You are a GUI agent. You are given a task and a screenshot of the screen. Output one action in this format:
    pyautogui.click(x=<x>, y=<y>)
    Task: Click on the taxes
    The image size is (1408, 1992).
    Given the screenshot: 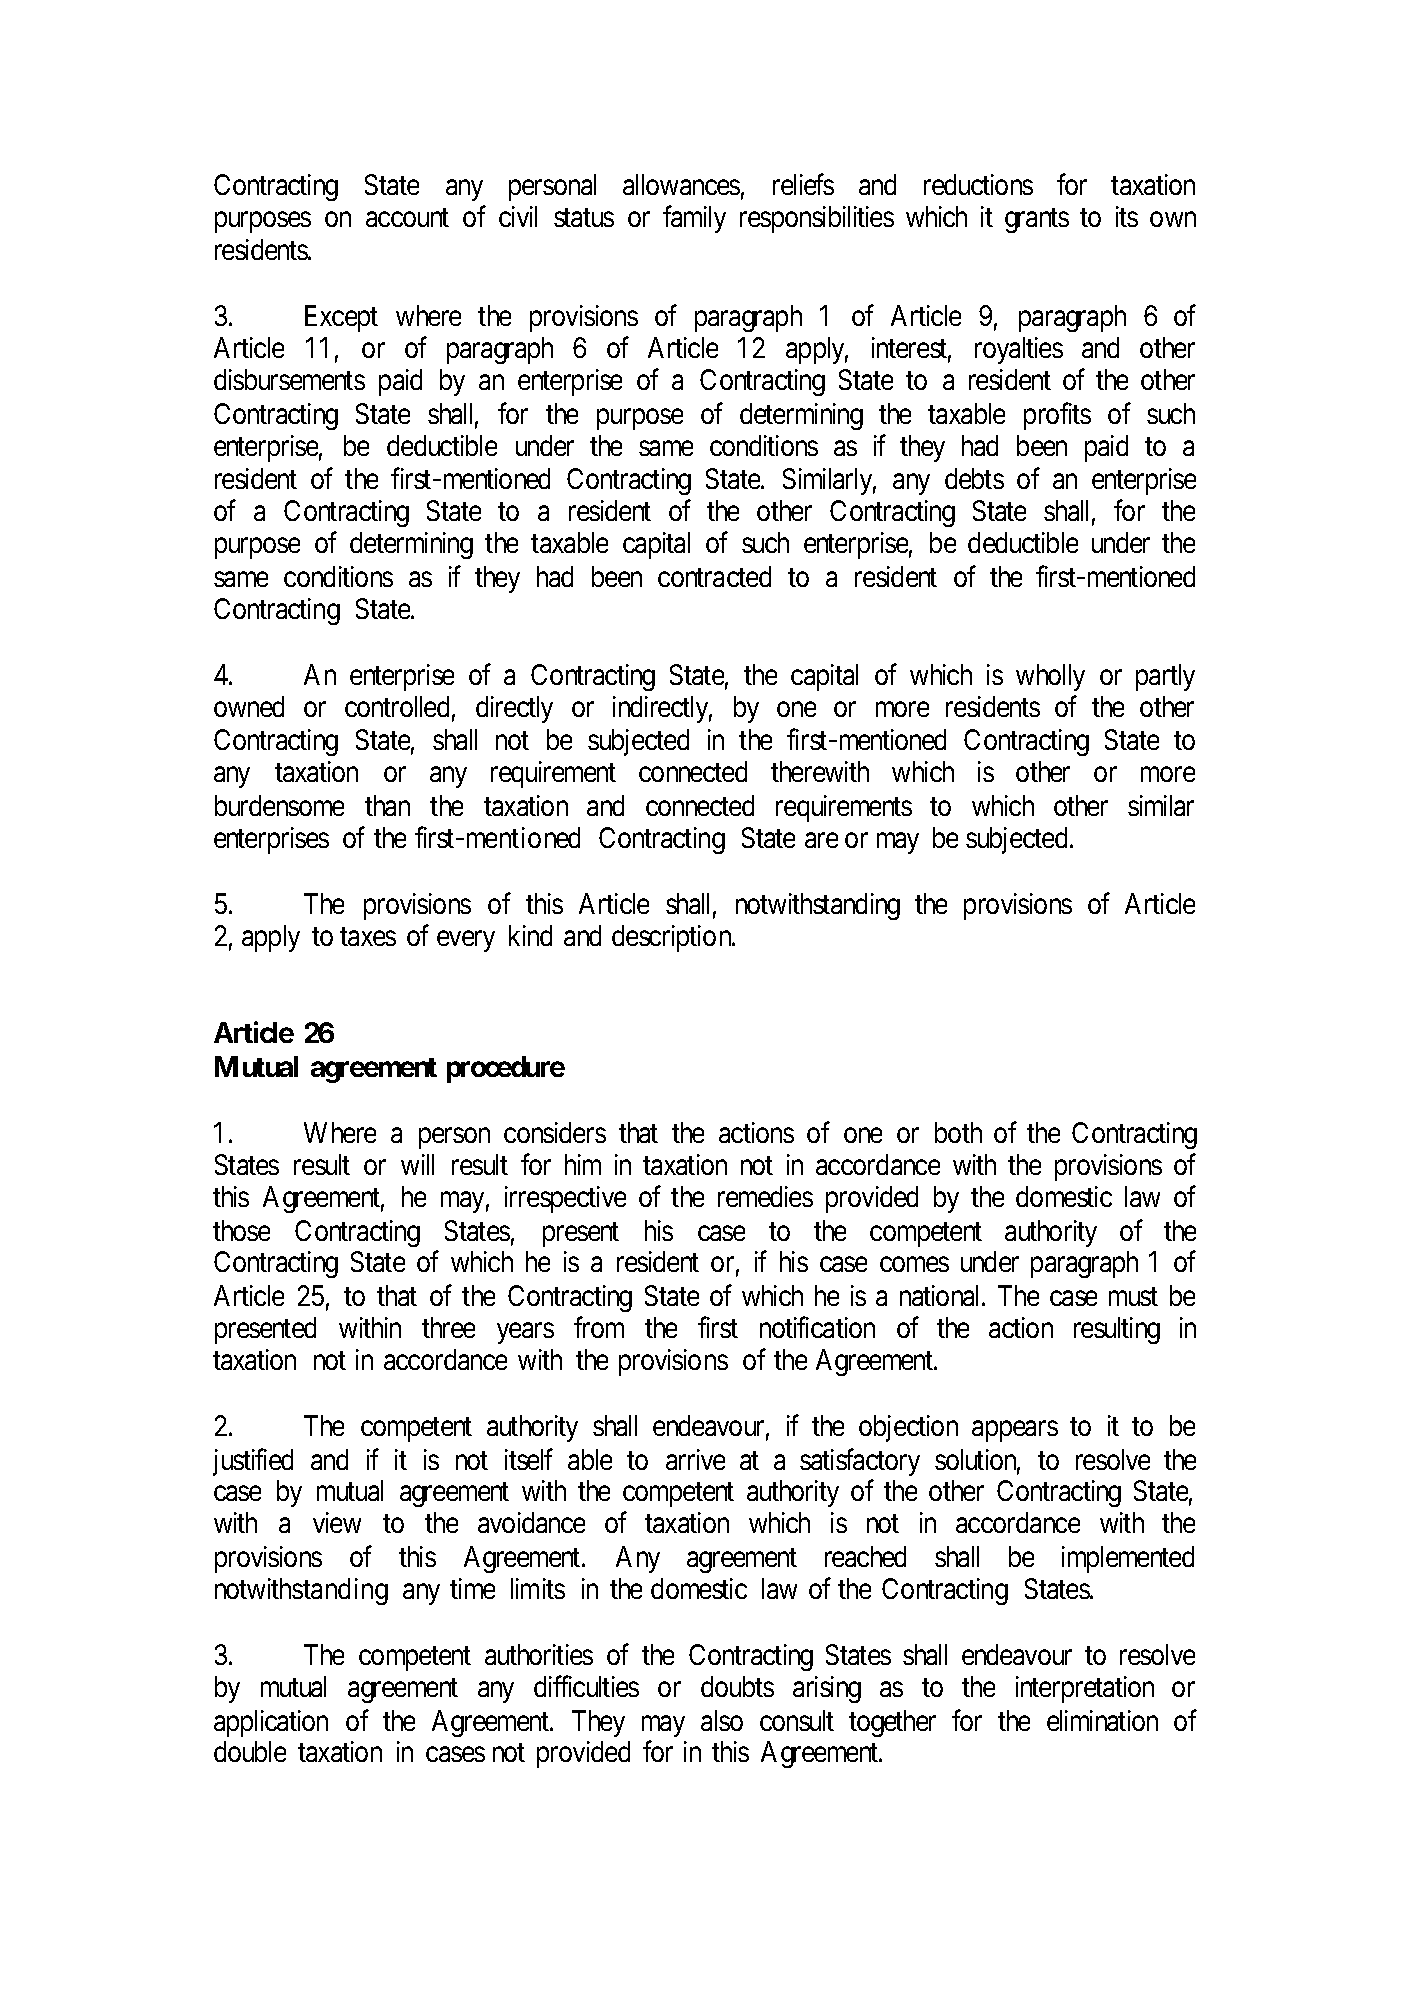 What is the action you would take?
    pyautogui.click(x=368, y=936)
